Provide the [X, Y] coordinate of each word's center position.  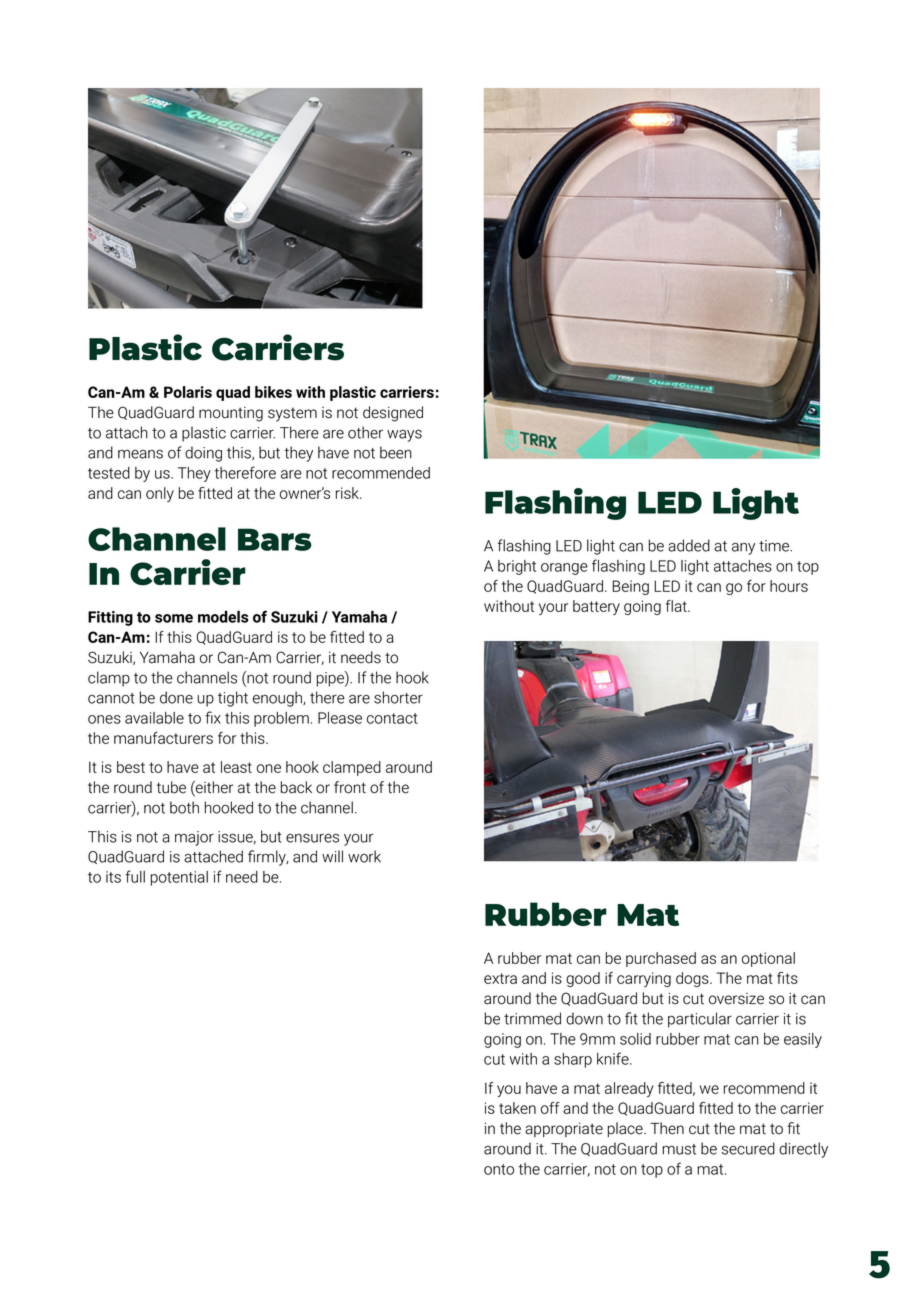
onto [499, 1169]
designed [393, 414]
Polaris [188, 392]
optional [768, 959]
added [689, 545]
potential [179, 878]
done [176, 697]
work [364, 856]
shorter [398, 697]
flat [677, 606]
